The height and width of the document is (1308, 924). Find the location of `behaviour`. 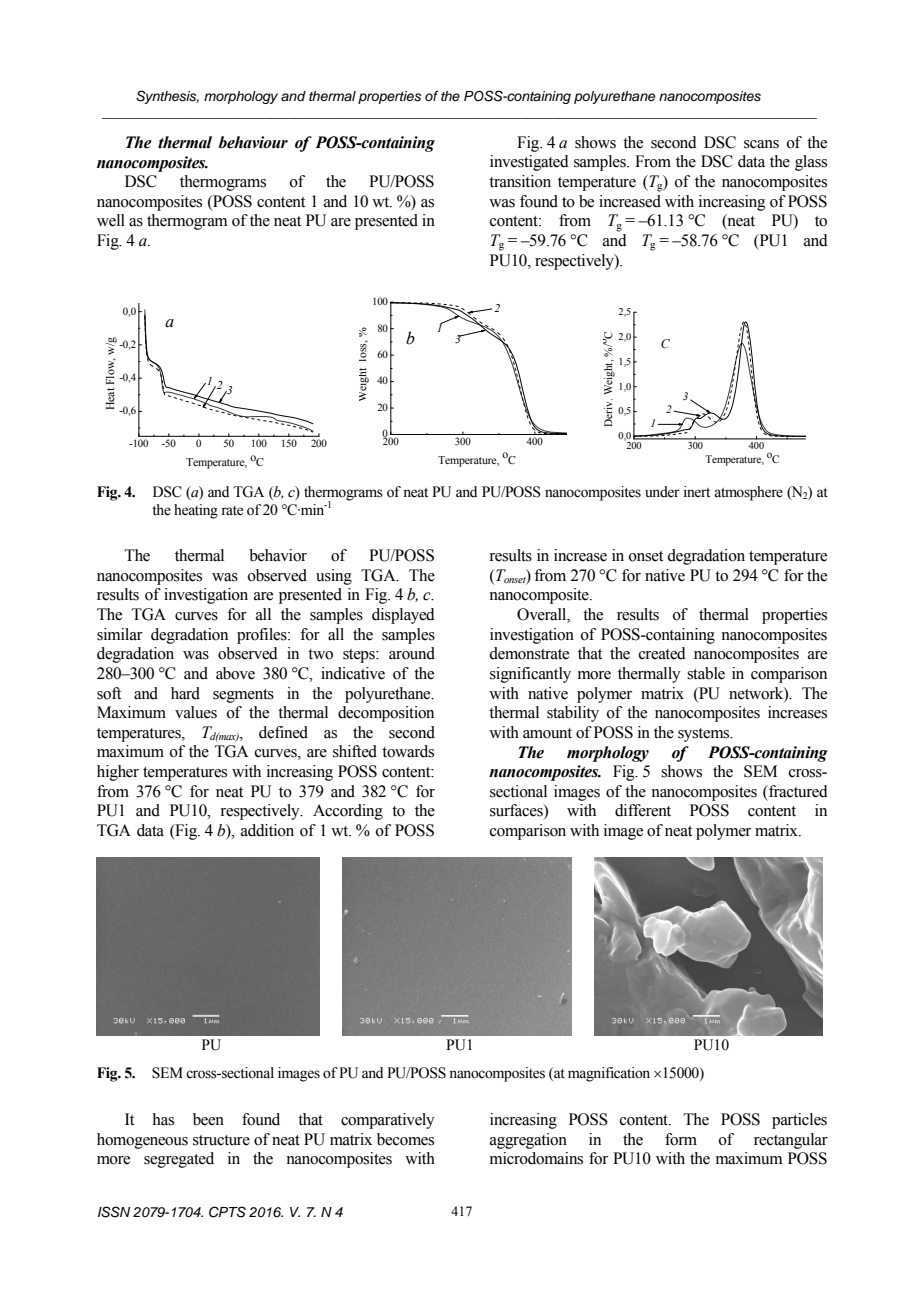

behaviour is located at coordinates (253, 142).
